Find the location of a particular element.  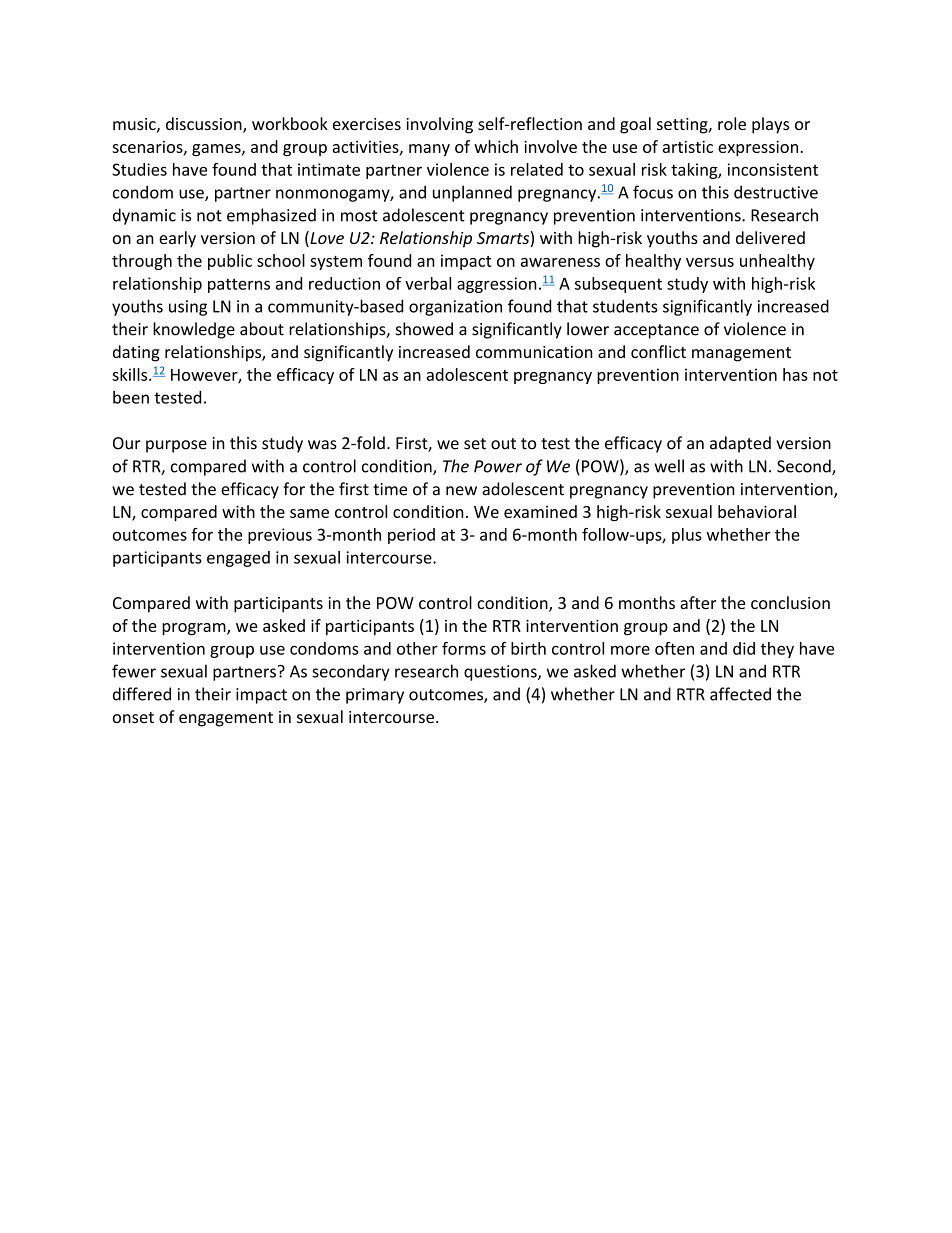

after is located at coordinates (698, 602).
